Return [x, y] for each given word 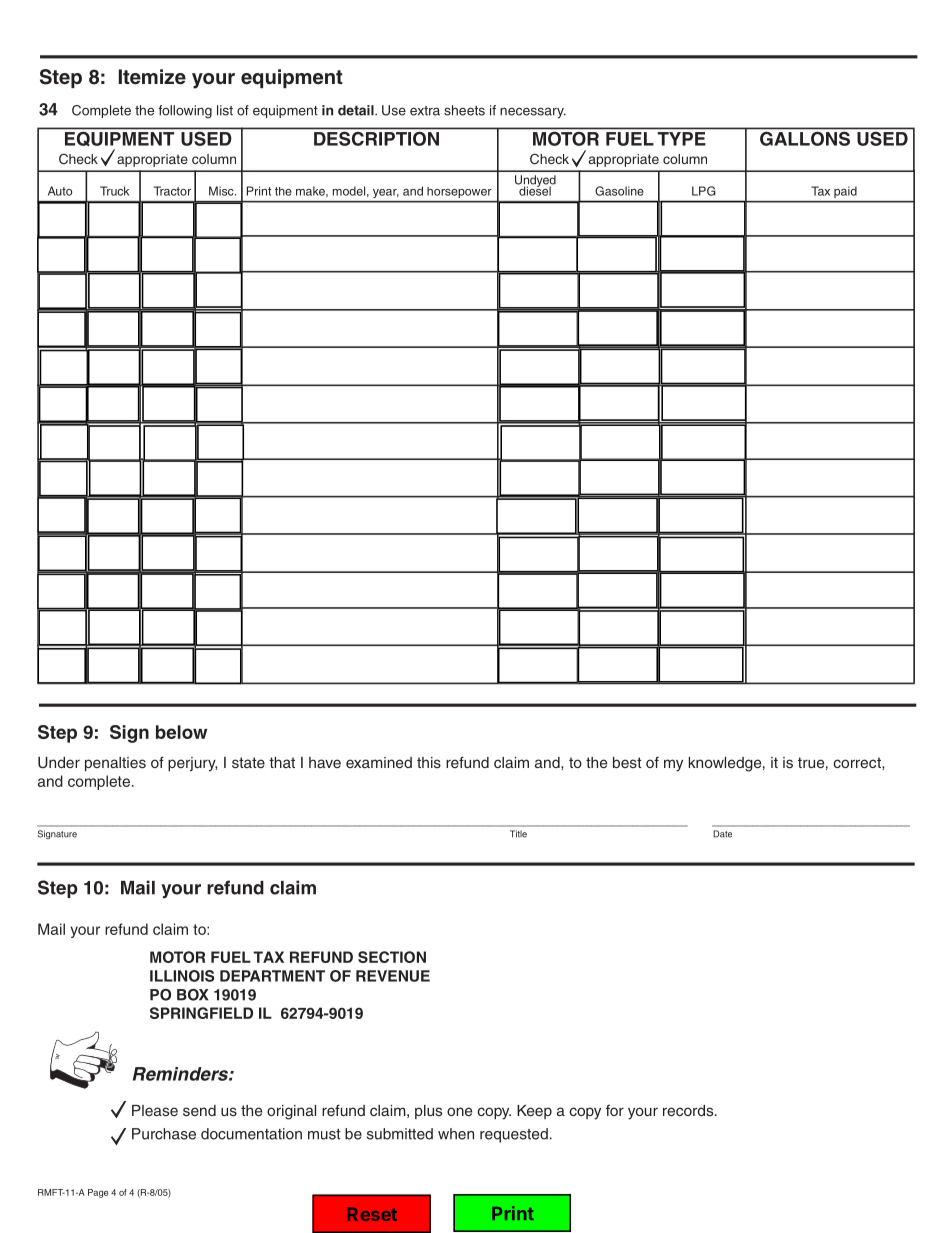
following [185, 112]
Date [722, 834]
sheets [464, 110]
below [181, 732]
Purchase [164, 1134]
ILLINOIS [182, 976]
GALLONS [805, 139]
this [429, 762]
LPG [704, 191]
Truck [114, 191]
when [456, 1134]
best [627, 762]
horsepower [459, 192]
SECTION [392, 957]
